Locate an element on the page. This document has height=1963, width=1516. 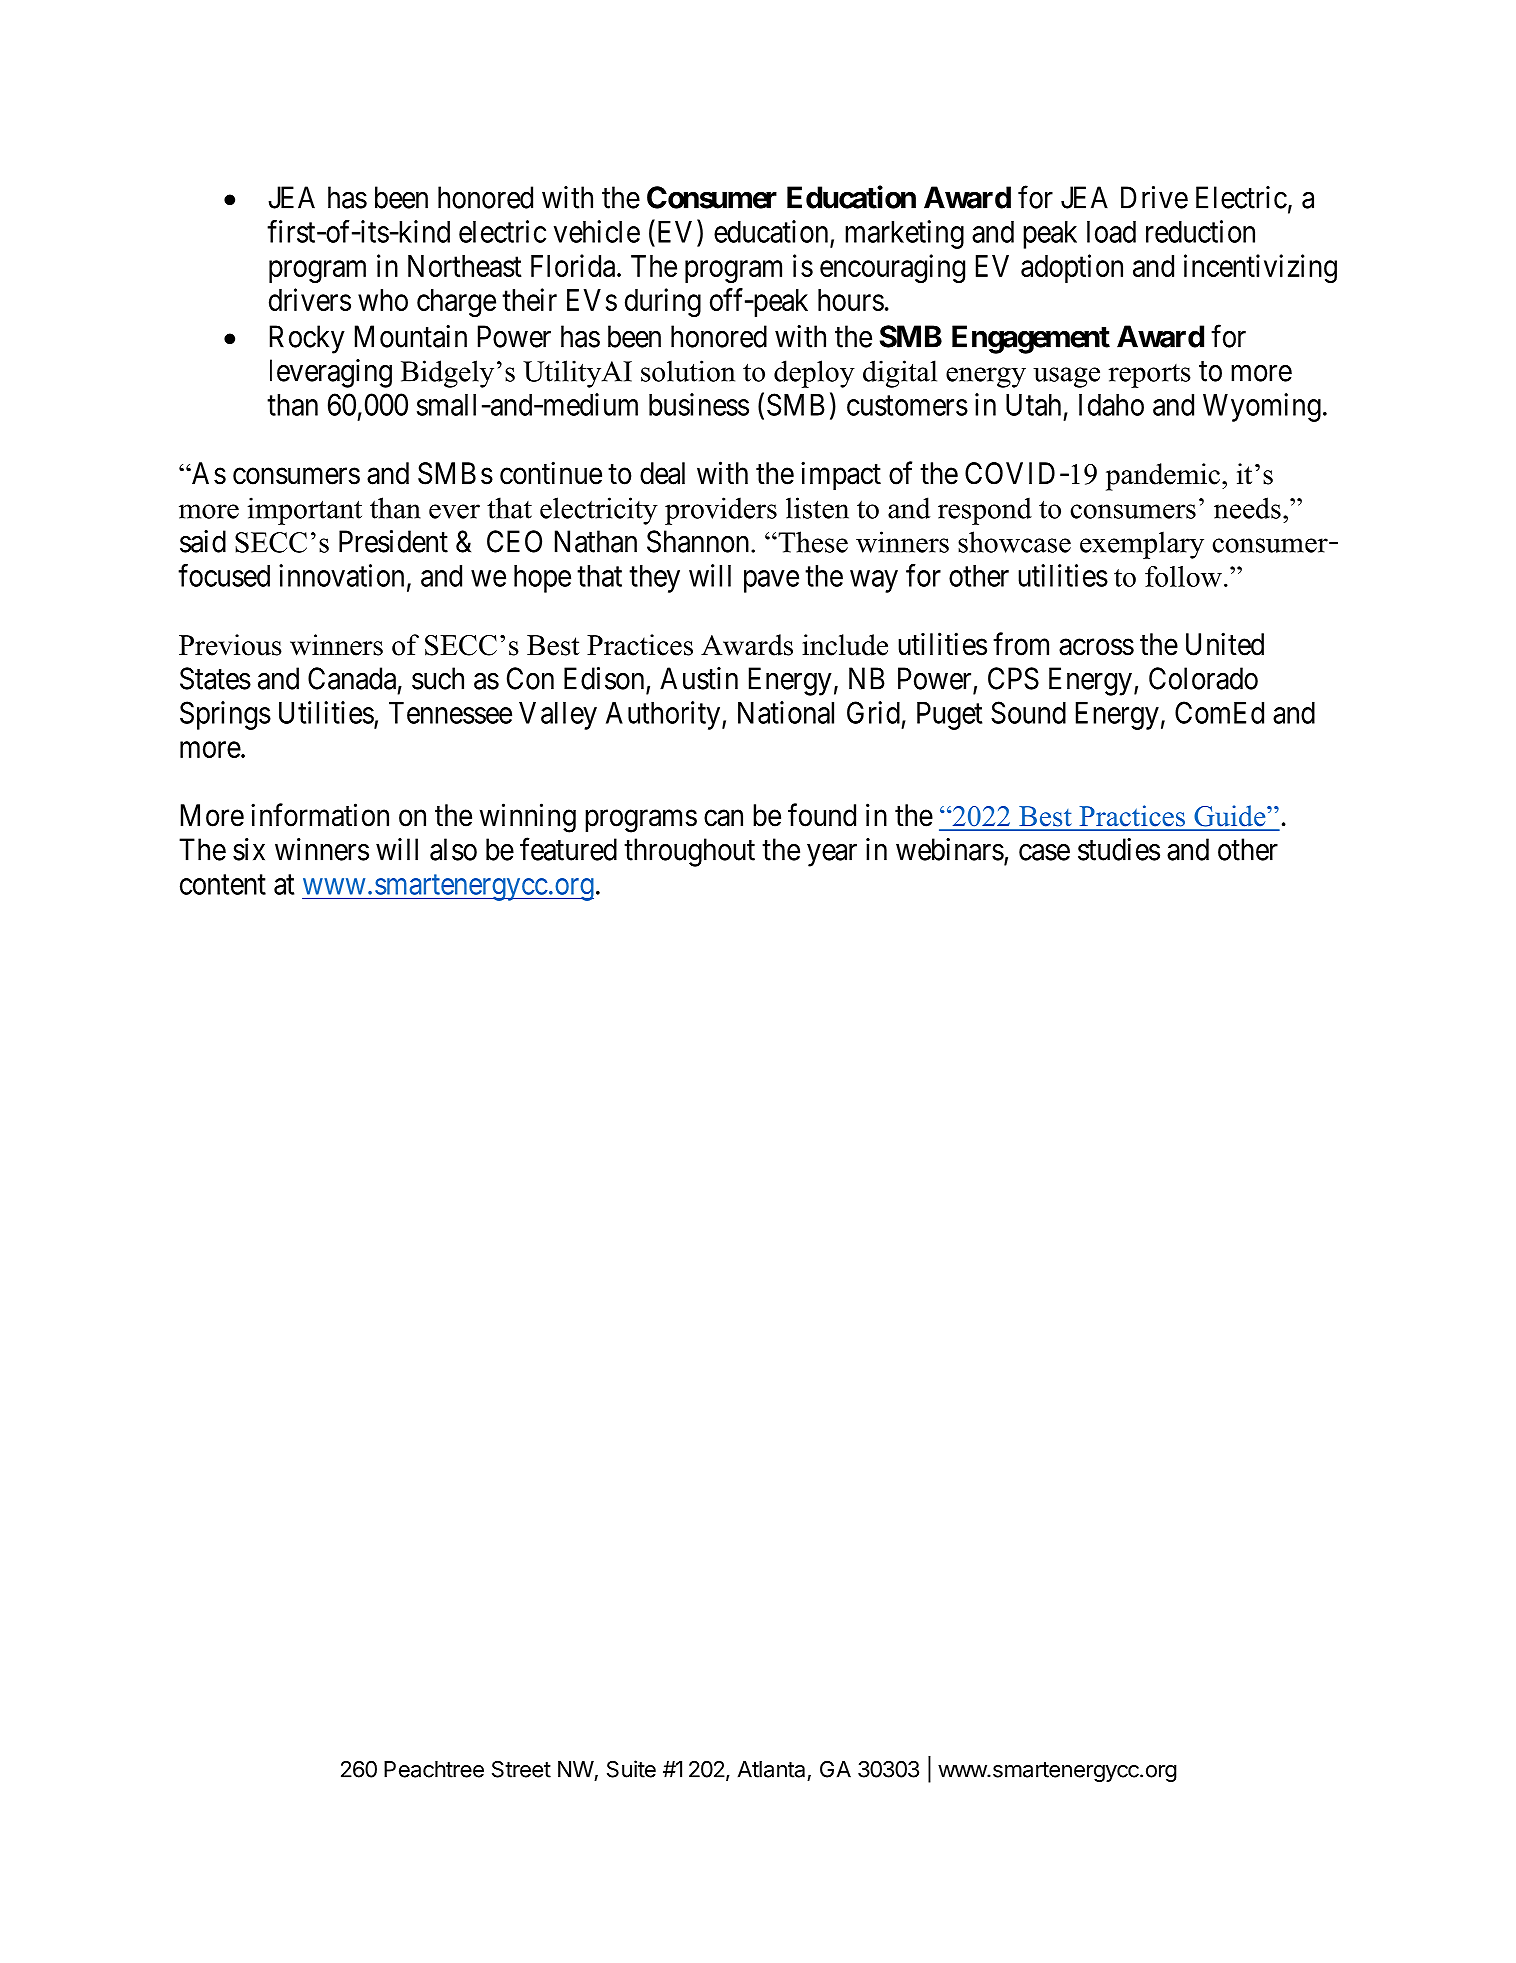
Colorado is located at coordinates (1203, 678).
